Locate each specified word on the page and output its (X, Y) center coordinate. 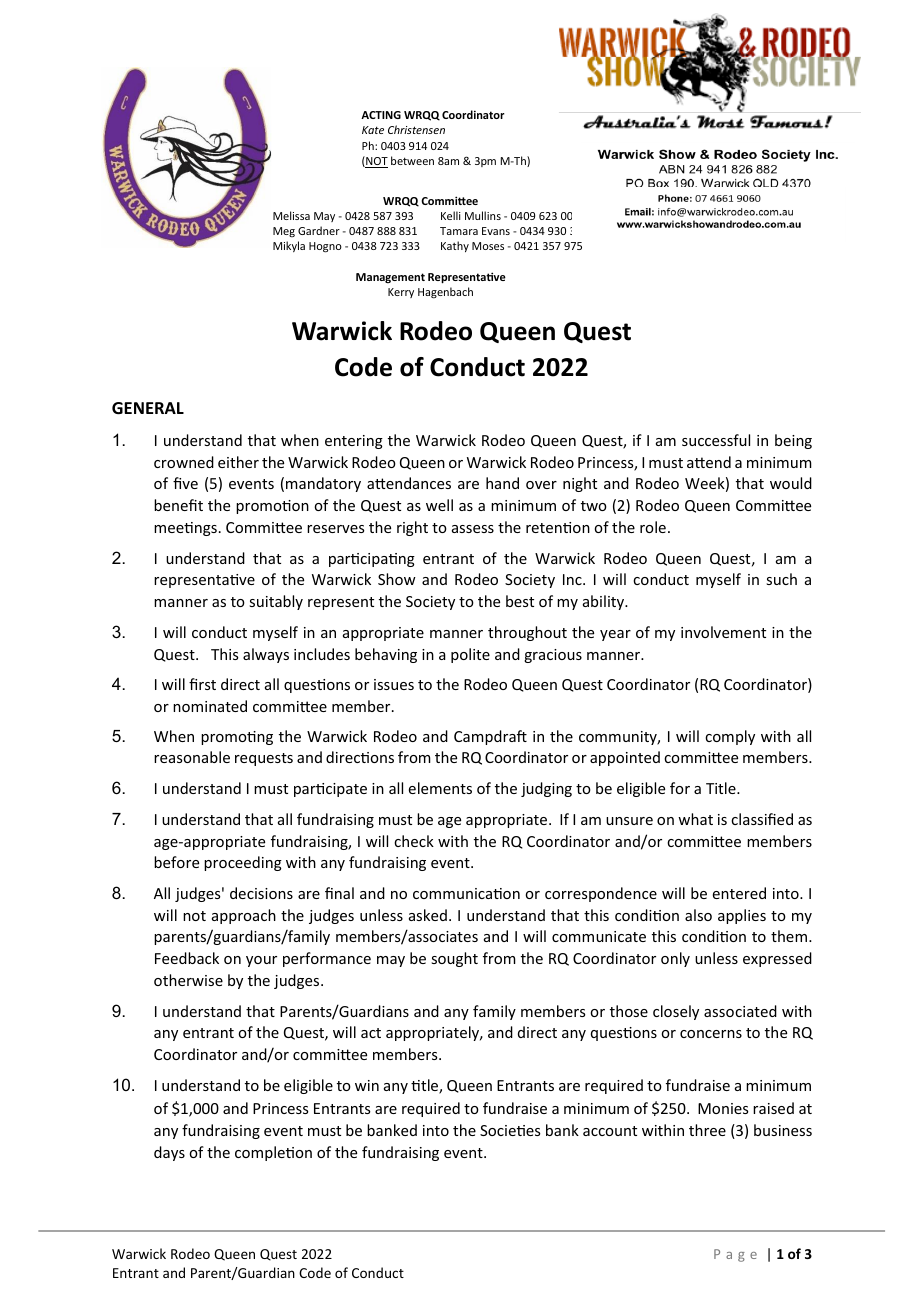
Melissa (291, 215)
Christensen (416, 129)
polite (470, 655)
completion (273, 1153)
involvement (723, 632)
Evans (496, 231)
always (266, 655)
